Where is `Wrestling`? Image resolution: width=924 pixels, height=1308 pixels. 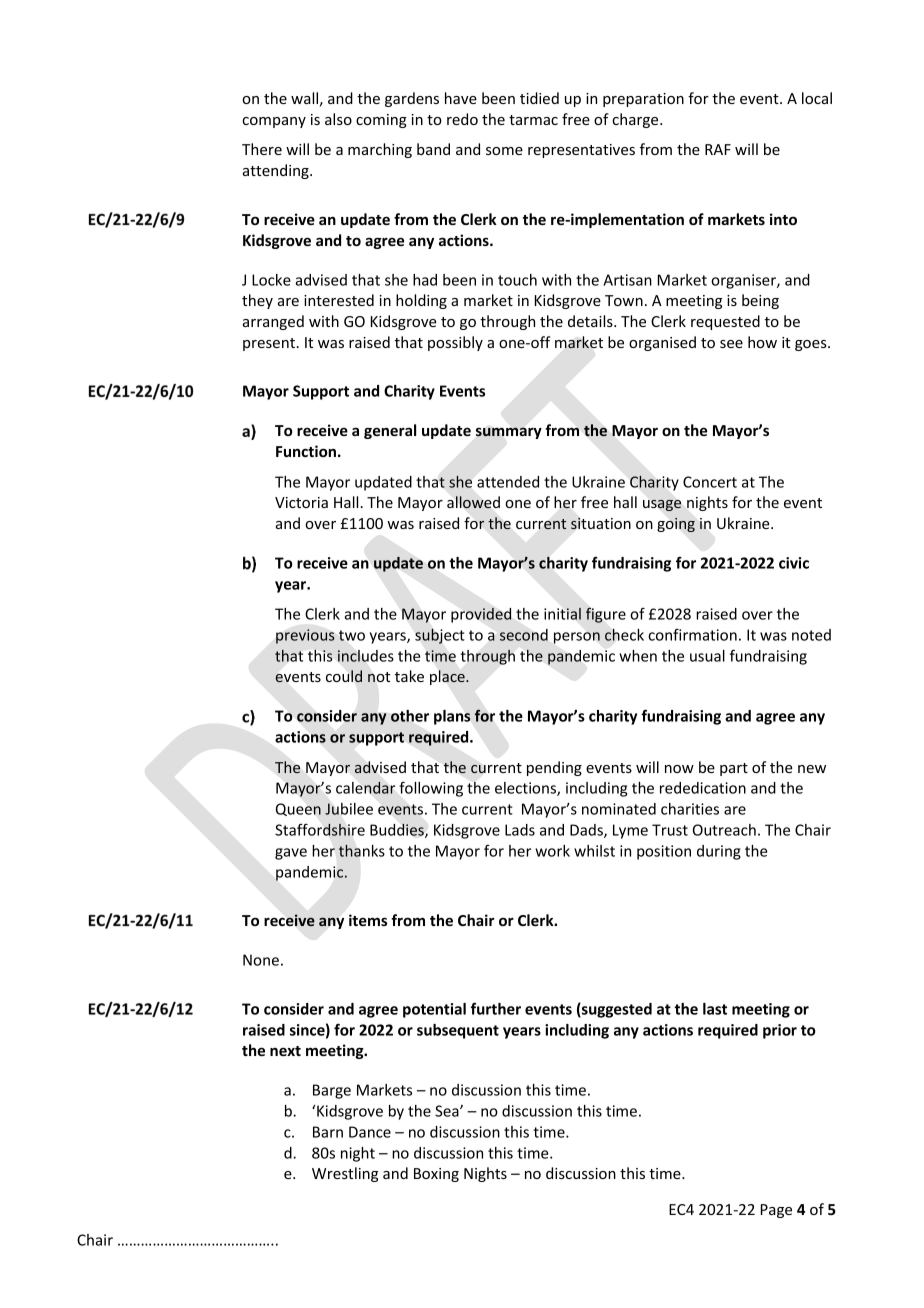
Wrestling is located at coordinates (345, 1174).
